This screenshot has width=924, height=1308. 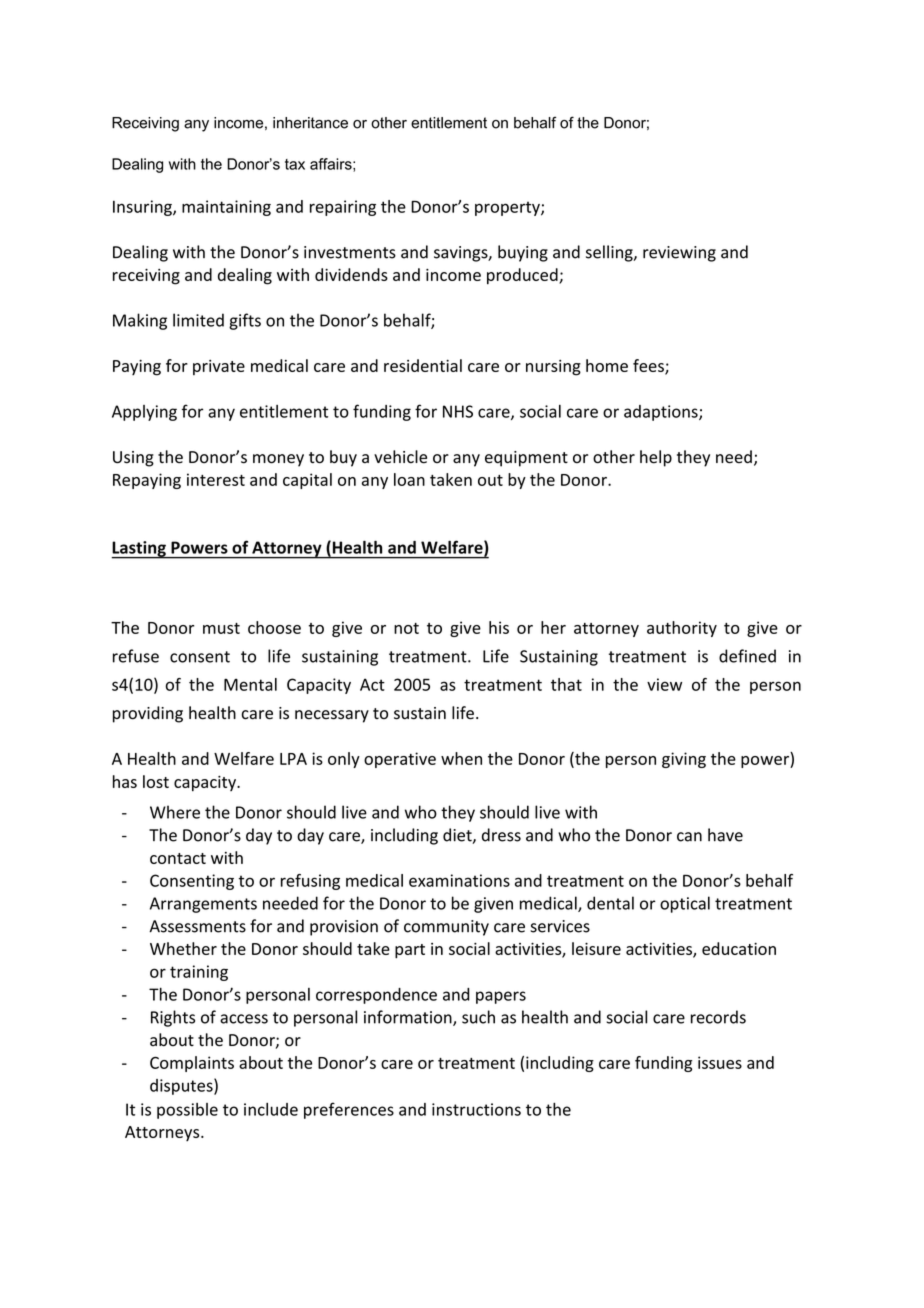 I want to click on repairing, so click(x=343, y=208).
